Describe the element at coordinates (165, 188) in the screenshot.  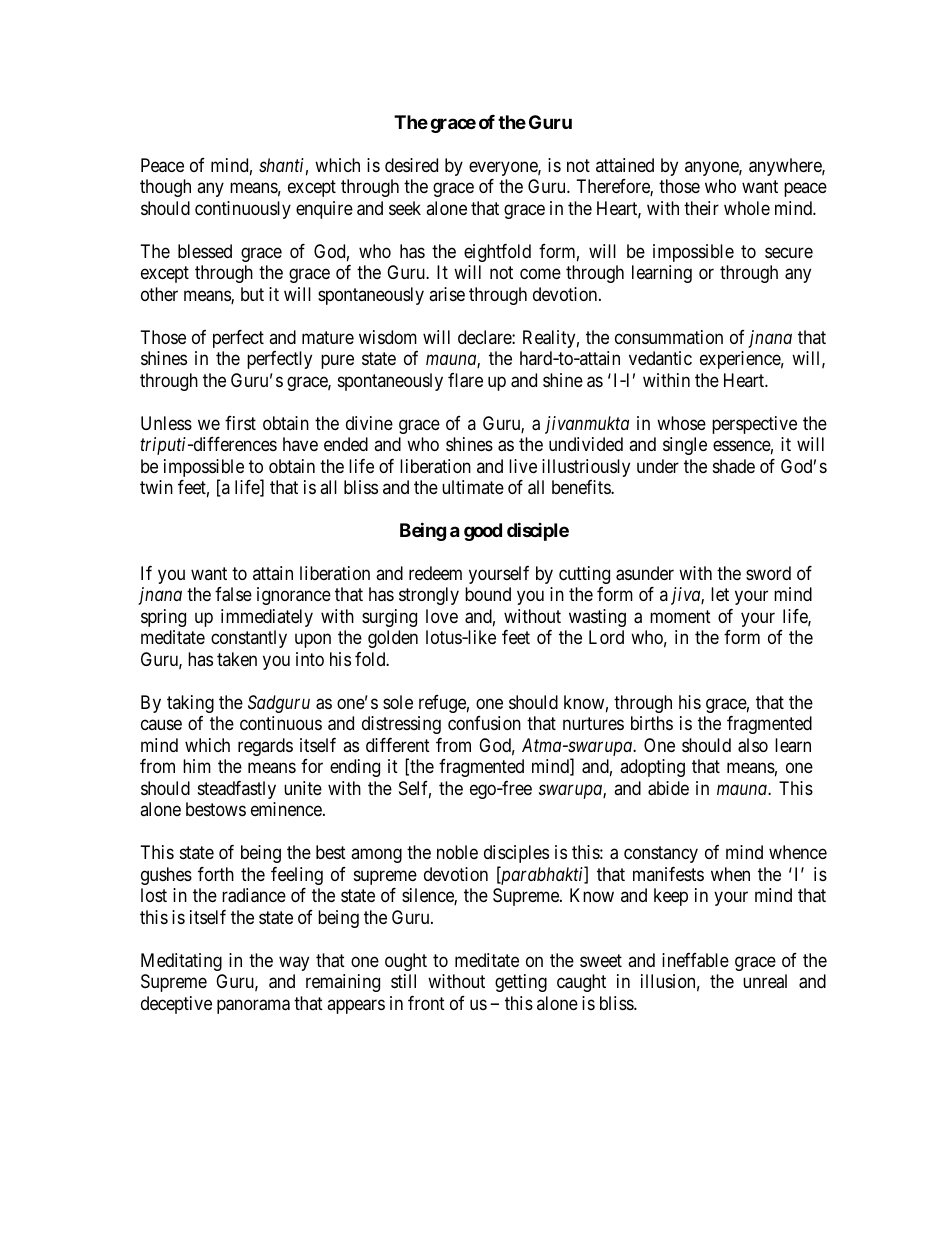
I see `though` at that location.
